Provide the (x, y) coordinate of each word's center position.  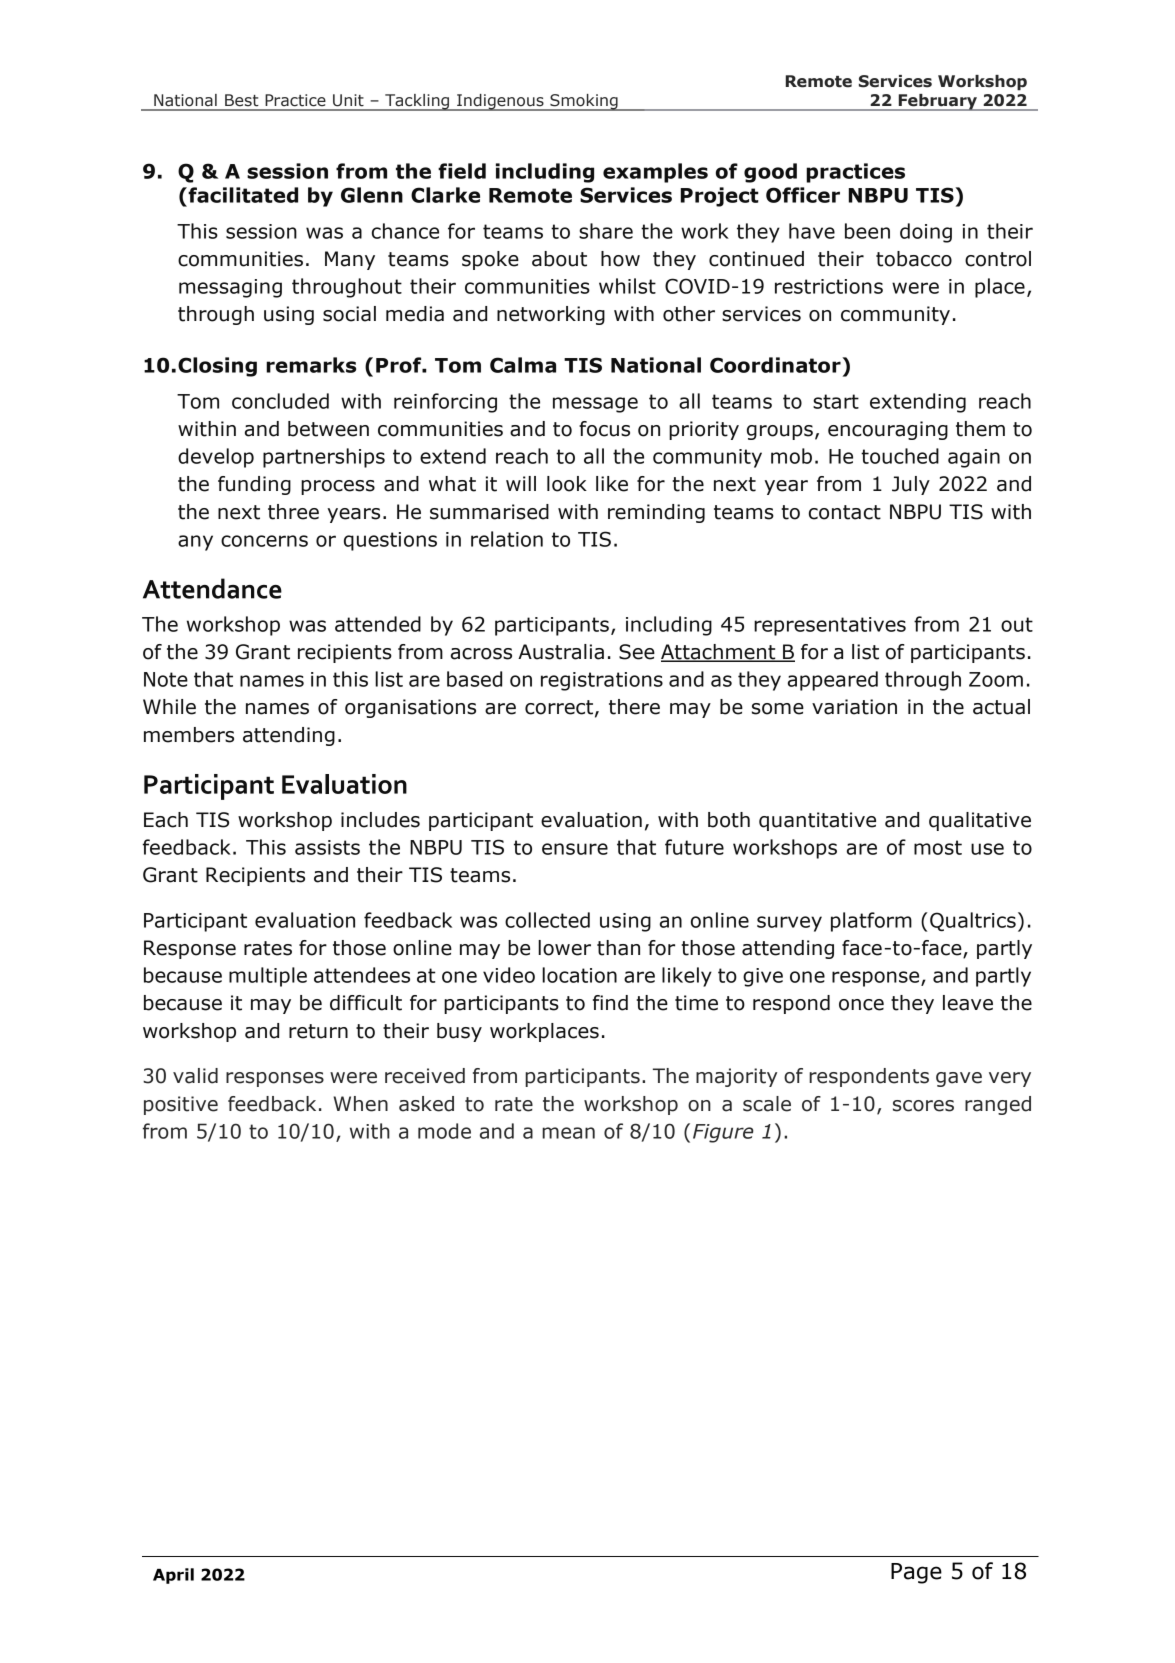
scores (923, 1106)
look (567, 484)
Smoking (584, 102)
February (937, 102)
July (911, 485)
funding (254, 485)
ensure (575, 849)
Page (916, 1573)
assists (327, 847)
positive (181, 1105)
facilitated (242, 195)
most (938, 847)
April (173, 1576)
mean (568, 1133)
